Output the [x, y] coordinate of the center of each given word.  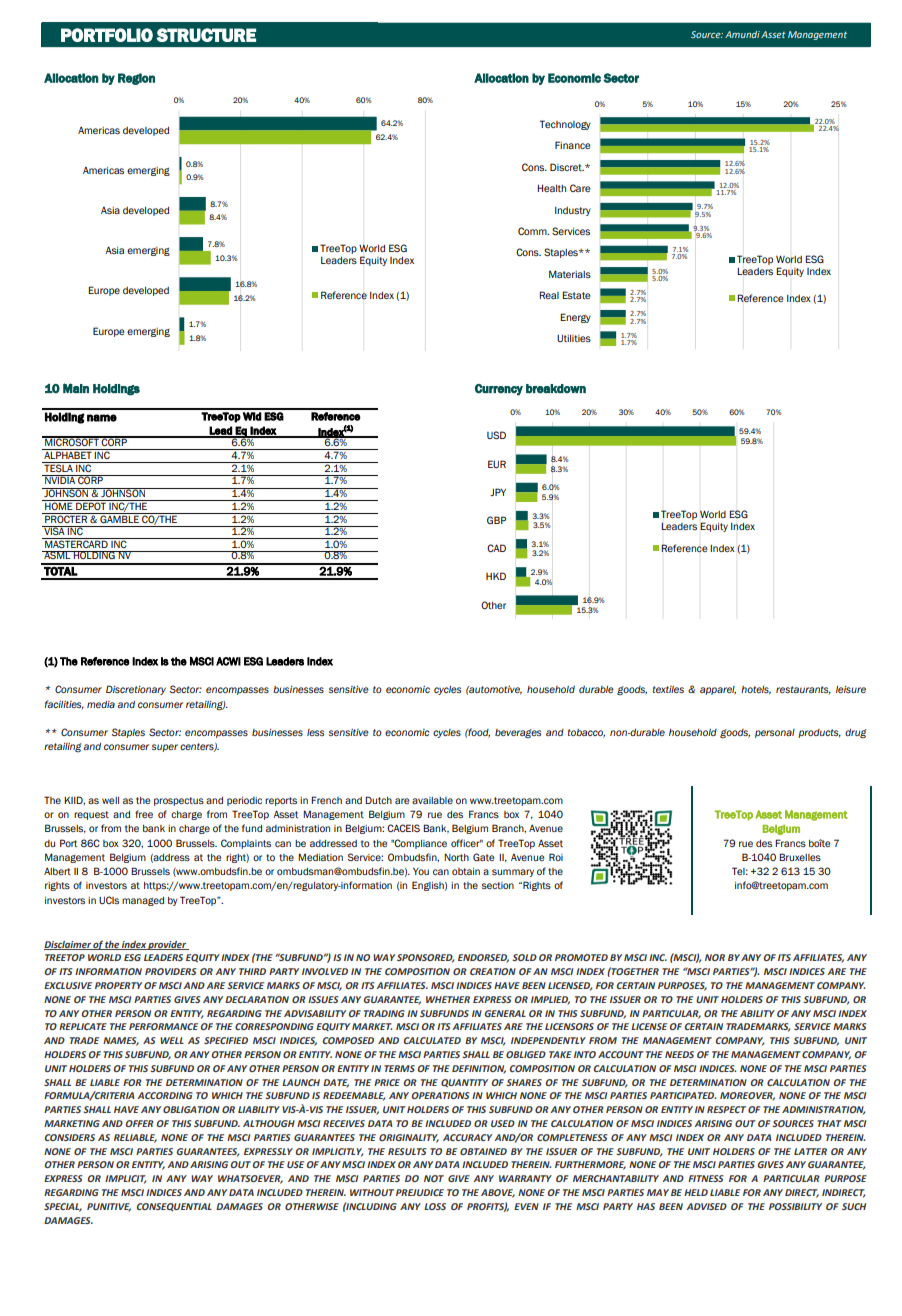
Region [136, 79]
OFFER [139, 1123]
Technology [565, 125]
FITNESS [705, 1178]
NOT [434, 1178]
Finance [573, 145]
